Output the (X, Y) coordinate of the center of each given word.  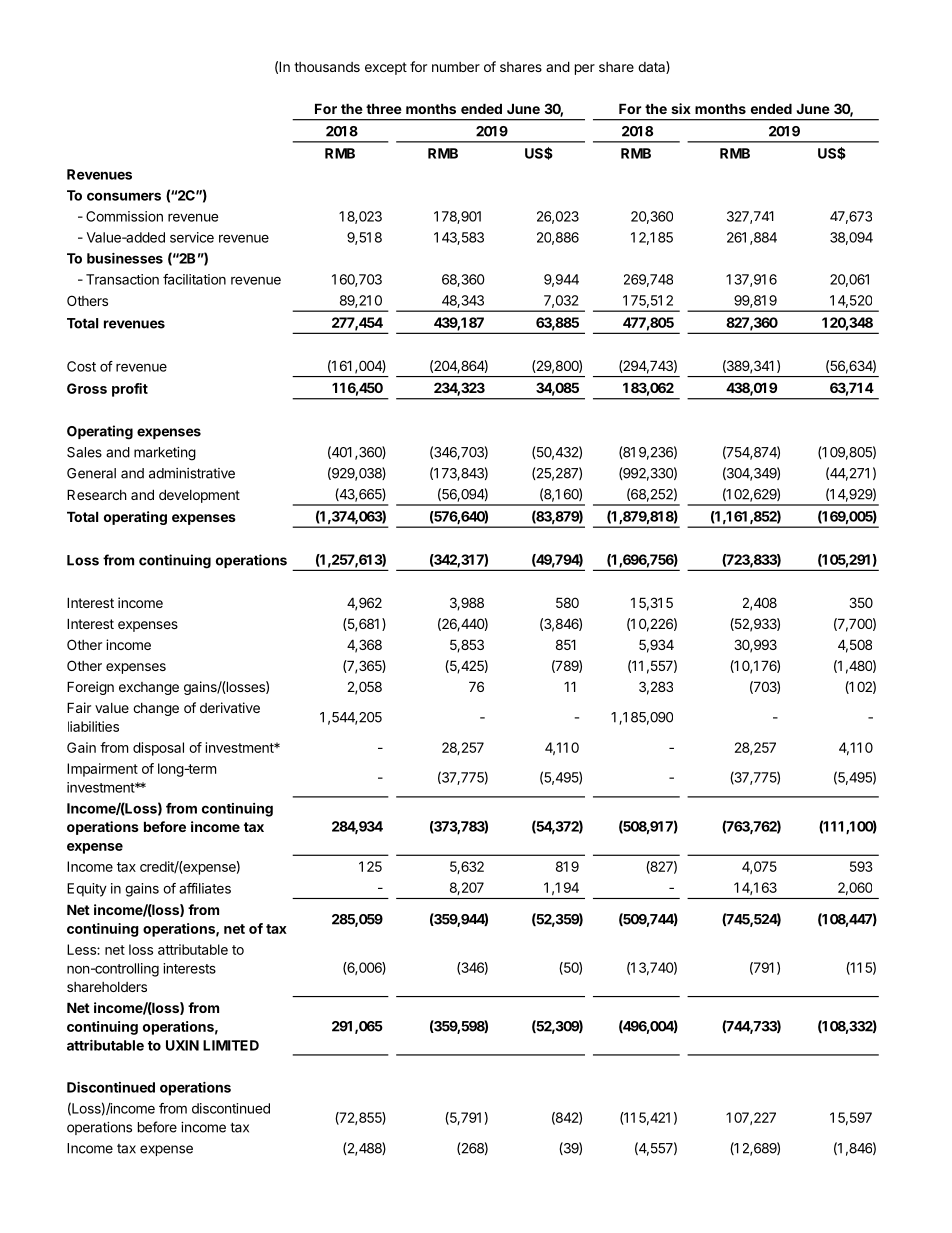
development (199, 496)
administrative (192, 473)
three (384, 108)
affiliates (205, 888)
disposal (158, 749)
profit (130, 390)
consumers (124, 196)
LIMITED (231, 1045)
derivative (230, 707)
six (681, 108)
